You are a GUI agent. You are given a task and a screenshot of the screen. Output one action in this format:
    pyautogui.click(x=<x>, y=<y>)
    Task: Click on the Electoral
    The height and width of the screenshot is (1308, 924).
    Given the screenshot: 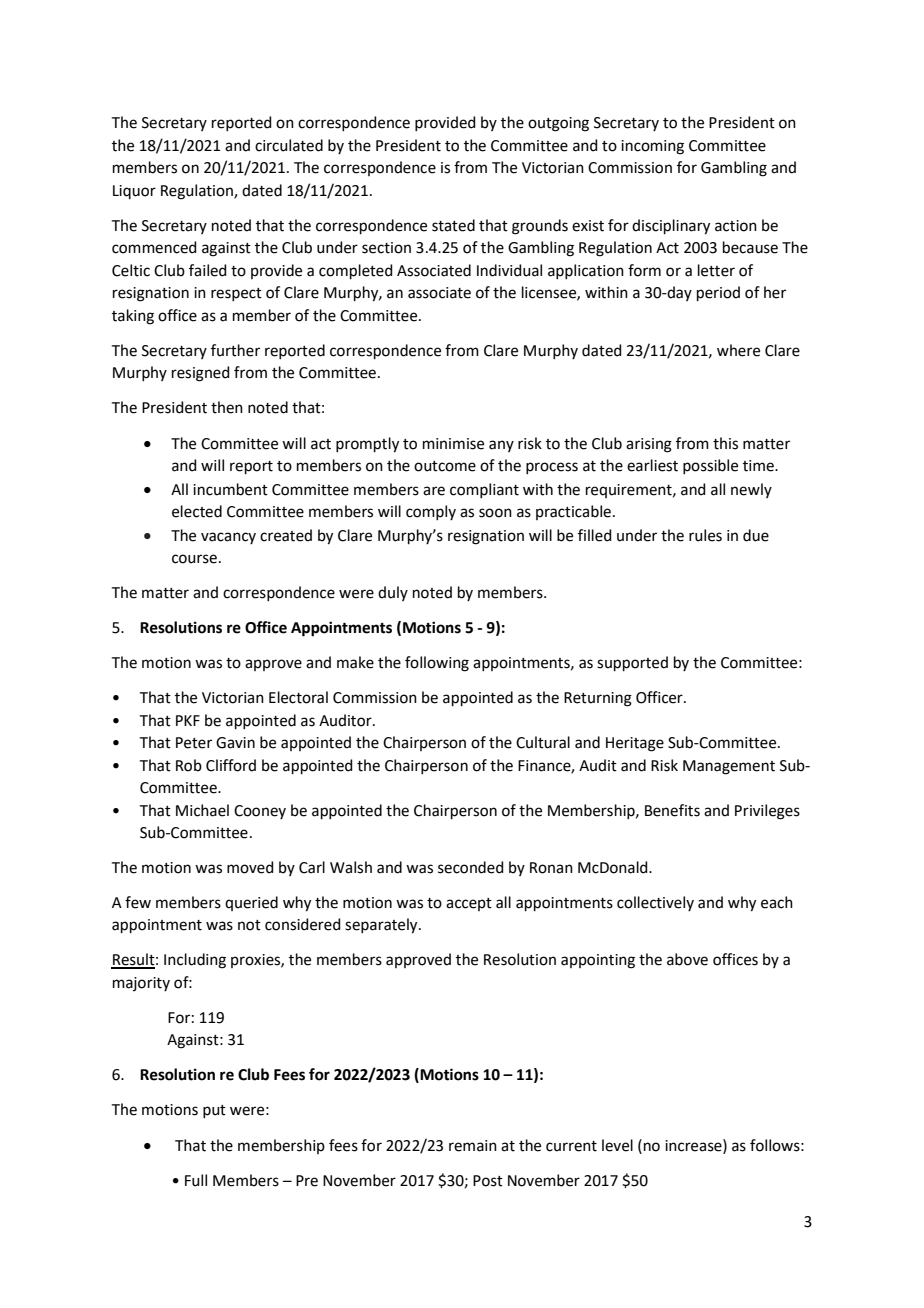 What is the action you would take?
    pyautogui.click(x=298, y=697)
